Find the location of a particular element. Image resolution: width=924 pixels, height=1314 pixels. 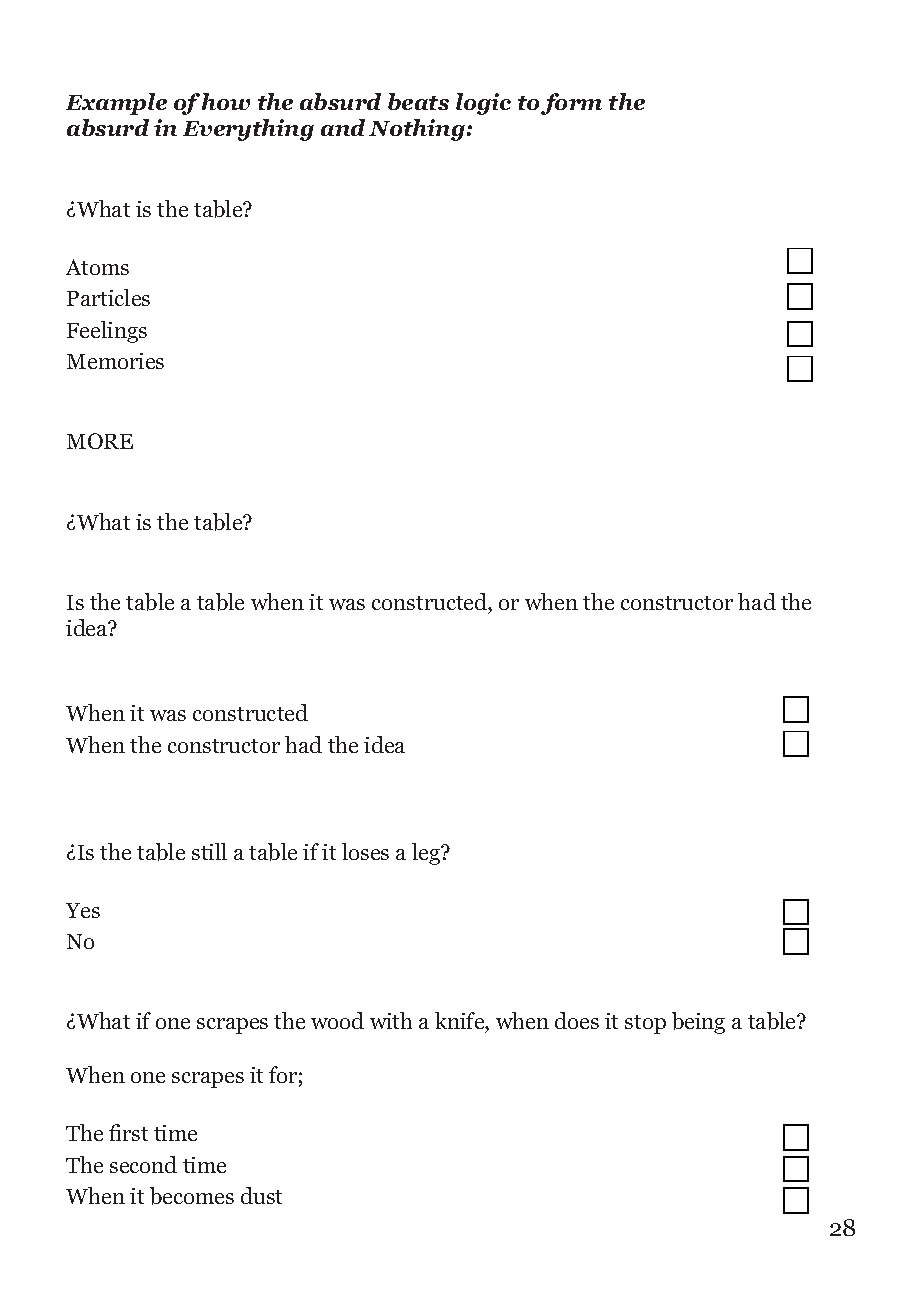

form is located at coordinates (571, 104).
